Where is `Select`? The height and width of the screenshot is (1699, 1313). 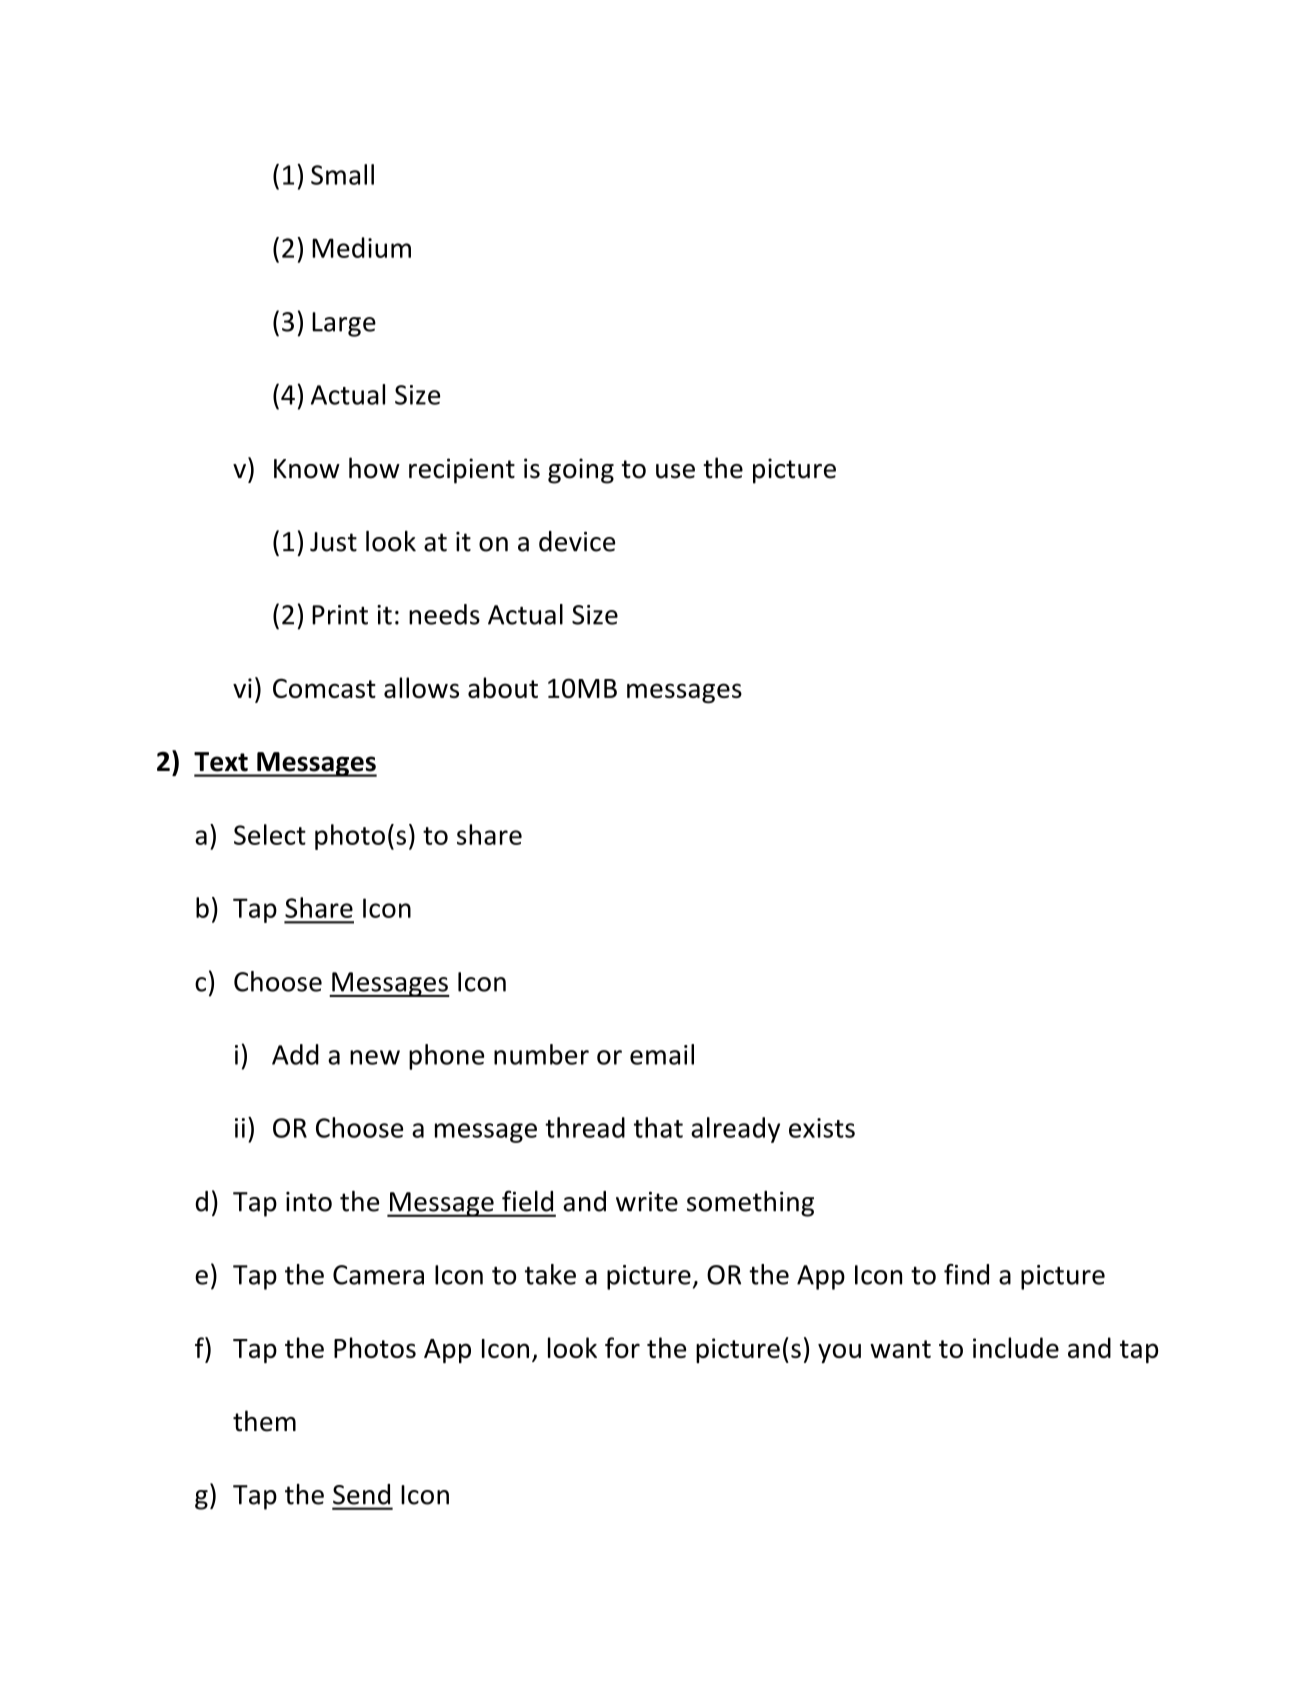 Select is located at coordinates (270, 834).
